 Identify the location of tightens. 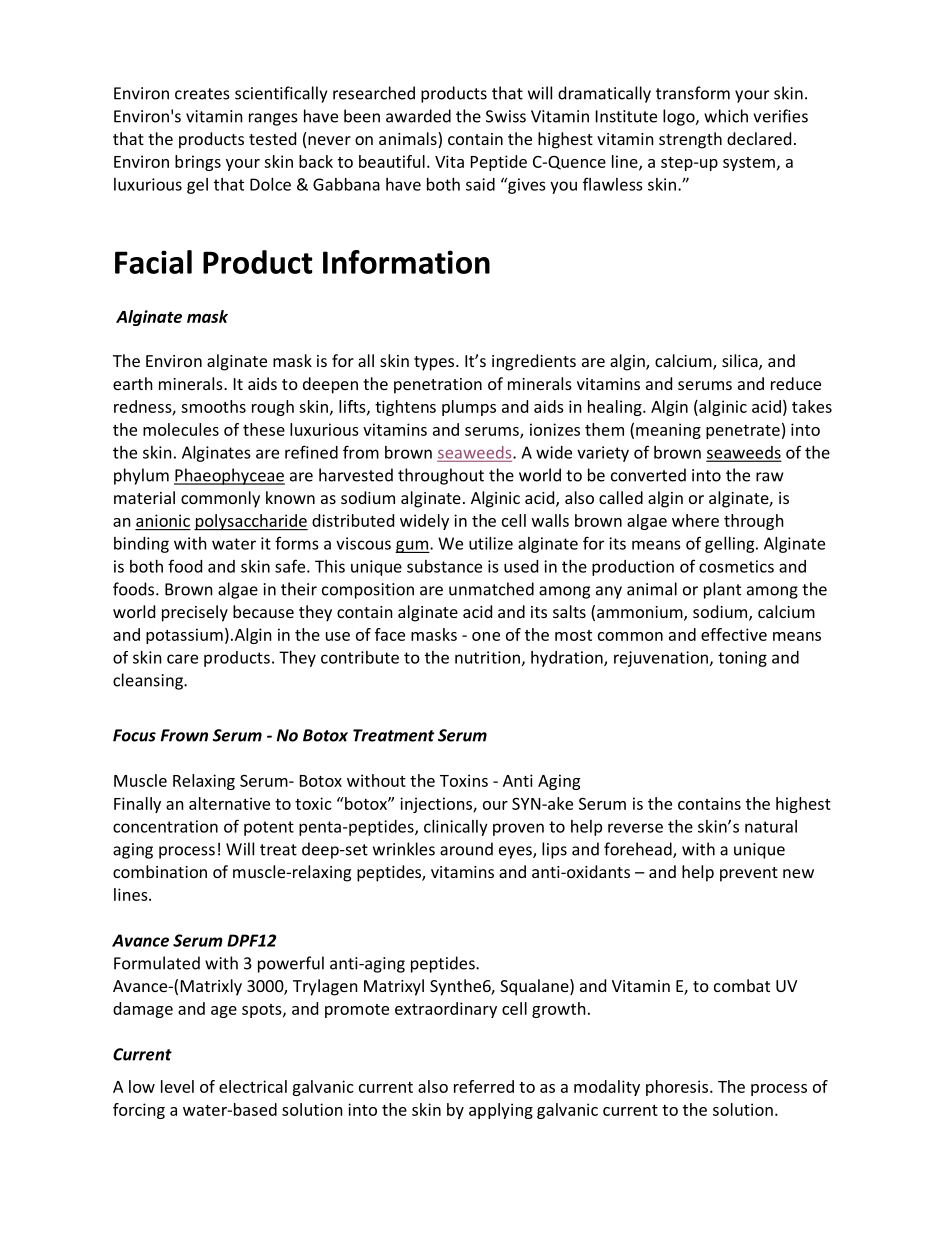
(405, 408).
